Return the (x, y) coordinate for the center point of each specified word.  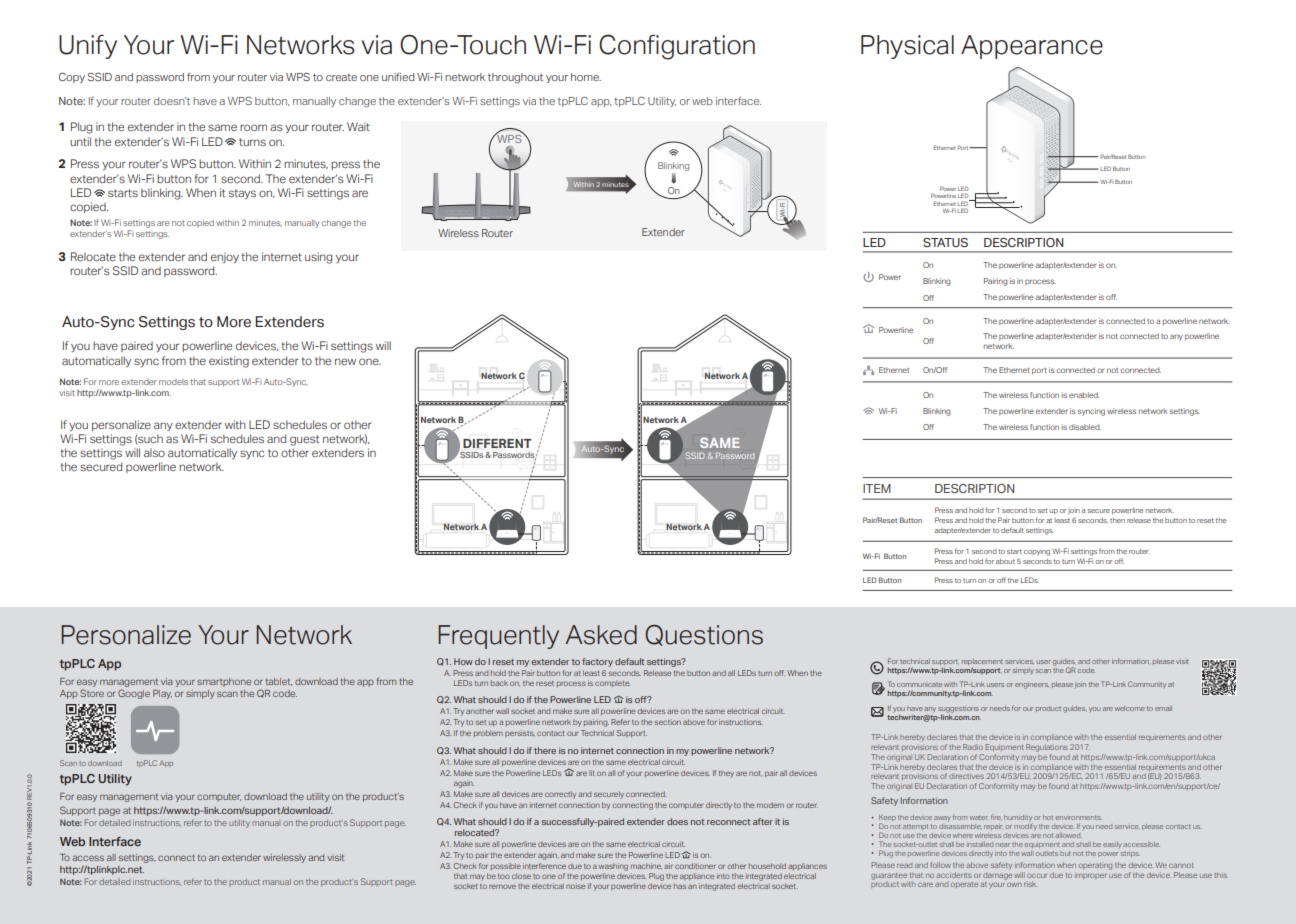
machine (646, 866)
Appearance (1032, 47)
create (341, 77)
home (586, 77)
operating (1095, 866)
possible (506, 866)
